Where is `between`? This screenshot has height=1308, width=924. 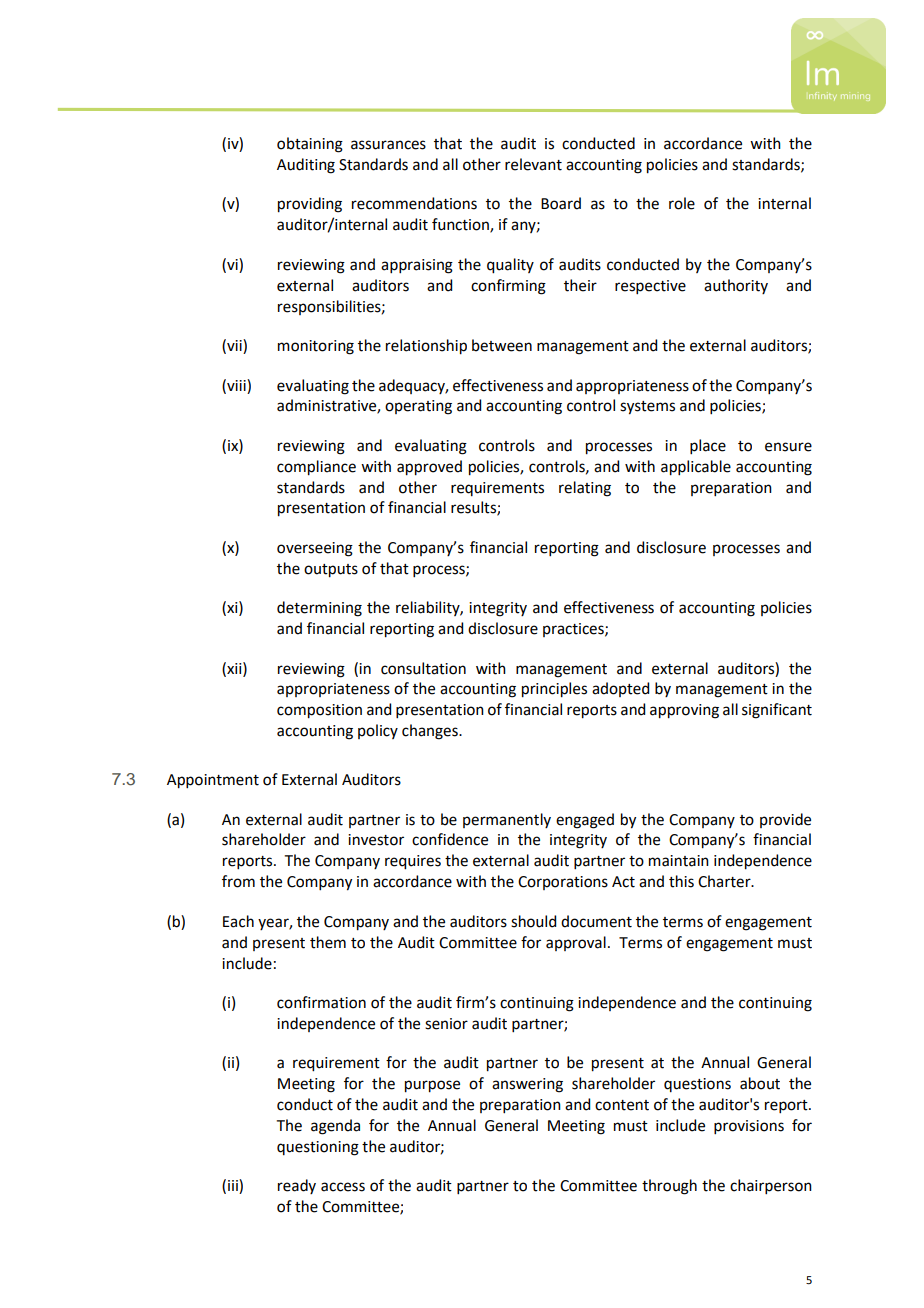
between is located at coordinates (502, 345).
